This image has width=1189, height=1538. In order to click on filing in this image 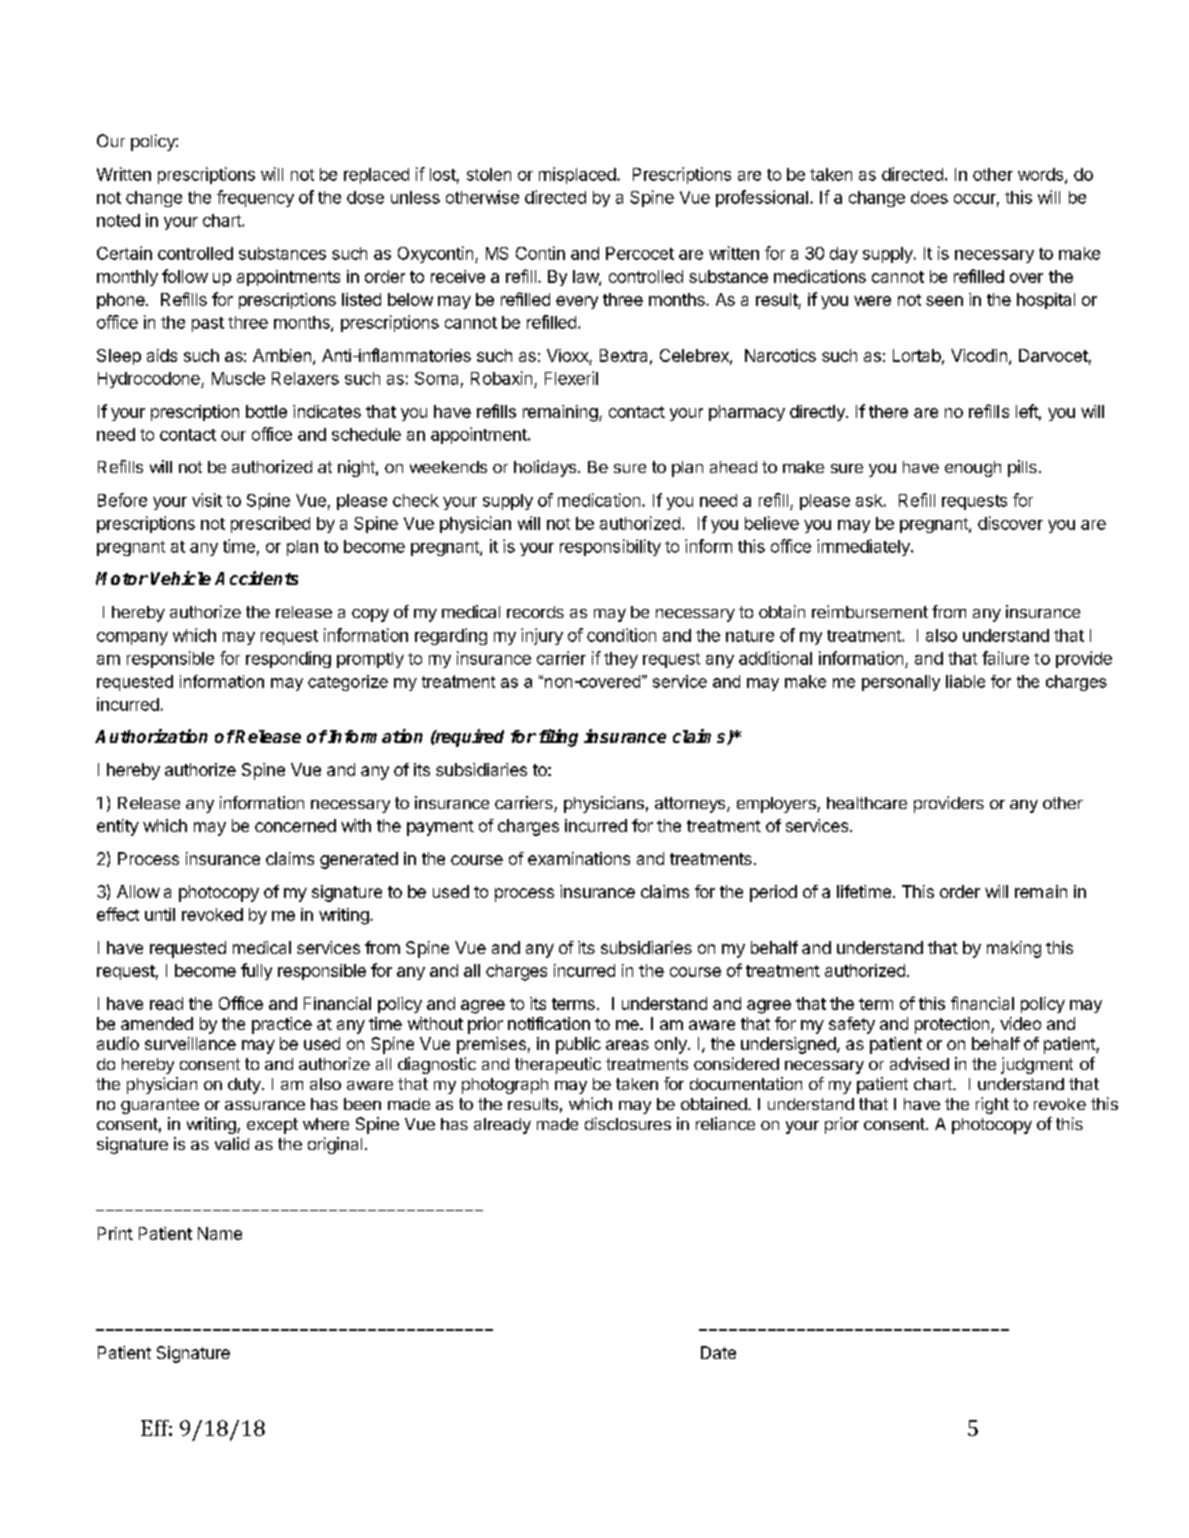, I will do `click(558, 738)`.
